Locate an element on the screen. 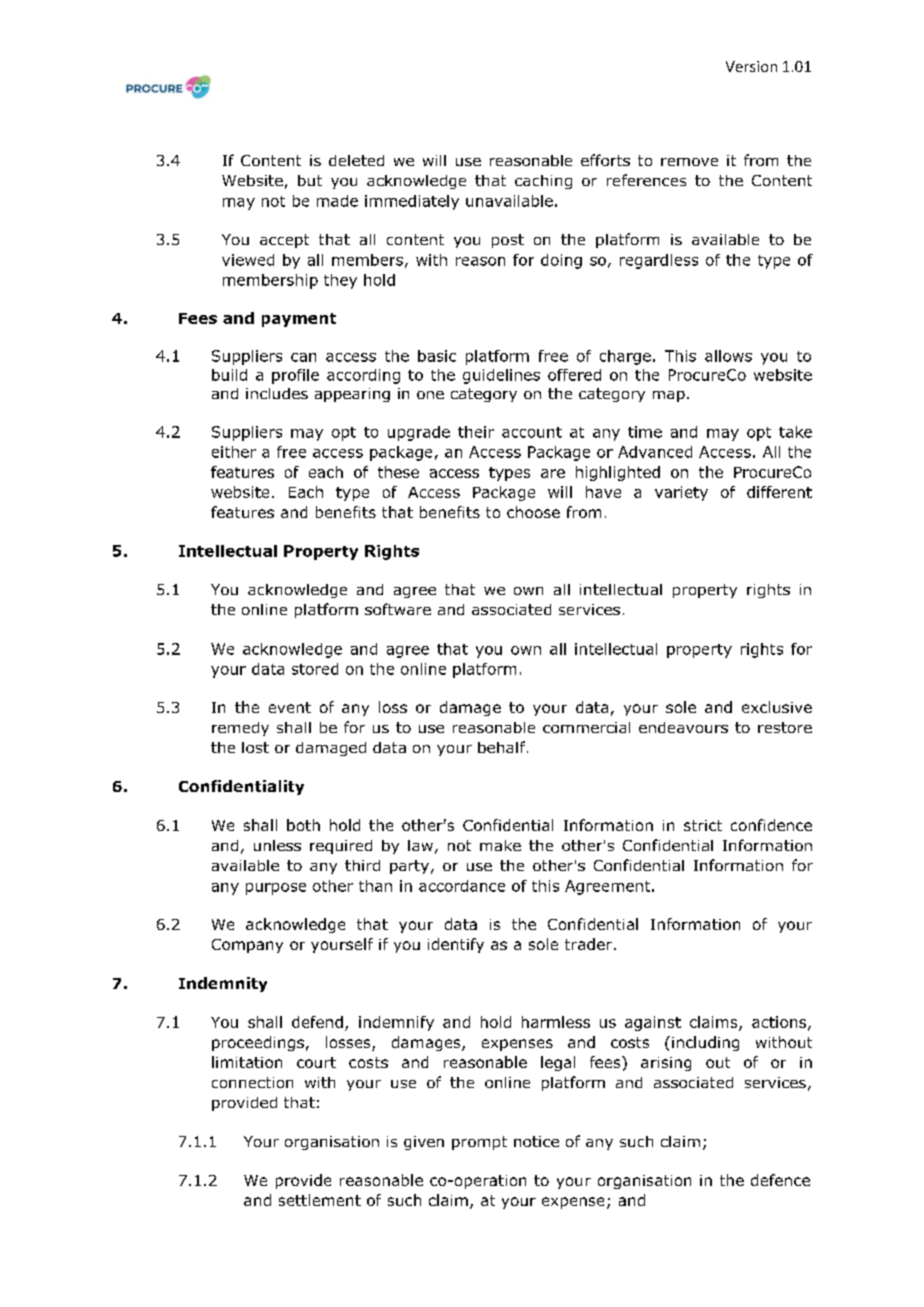 Image resolution: width=924 pixels, height=1307 pixels. software is located at coordinates (398, 609).
